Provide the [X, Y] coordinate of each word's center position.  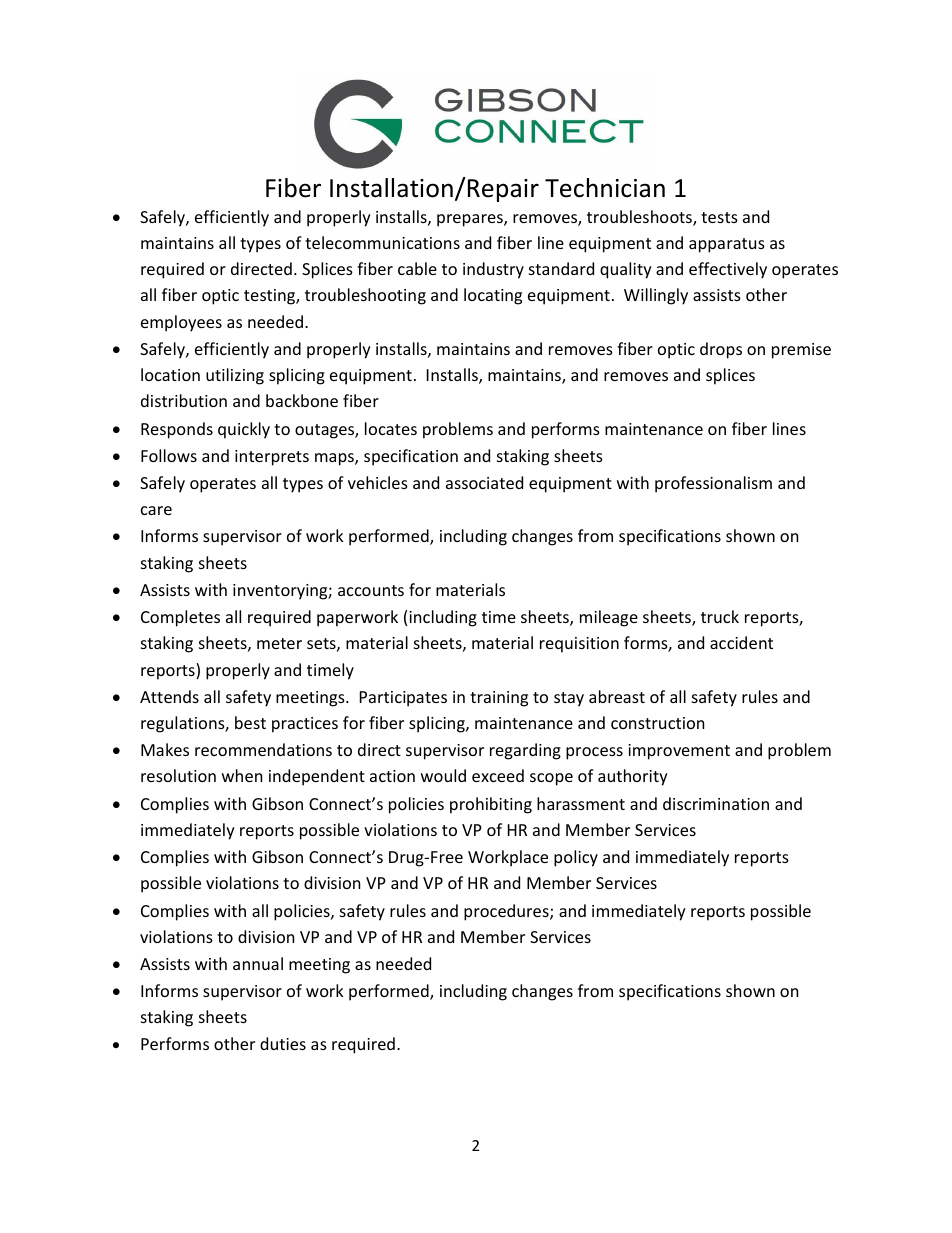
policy [576, 858]
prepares [471, 220]
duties [283, 1043]
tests [719, 217]
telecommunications [382, 242]
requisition [579, 645]
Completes [180, 618]
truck [720, 616]
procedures [507, 912]
